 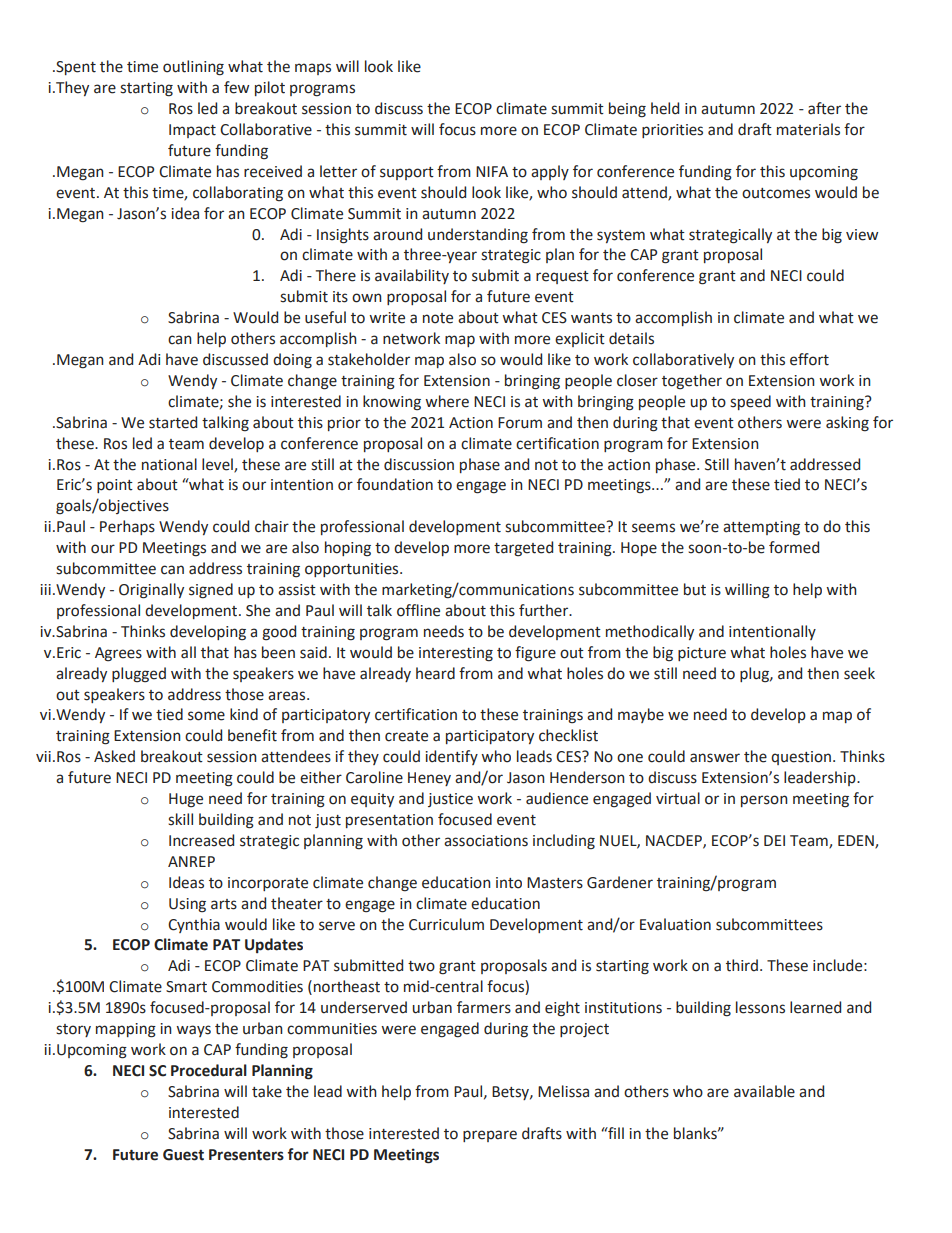 What do you see at coordinates (183, 1155) in the image?
I see `Guest` at bounding box center [183, 1155].
